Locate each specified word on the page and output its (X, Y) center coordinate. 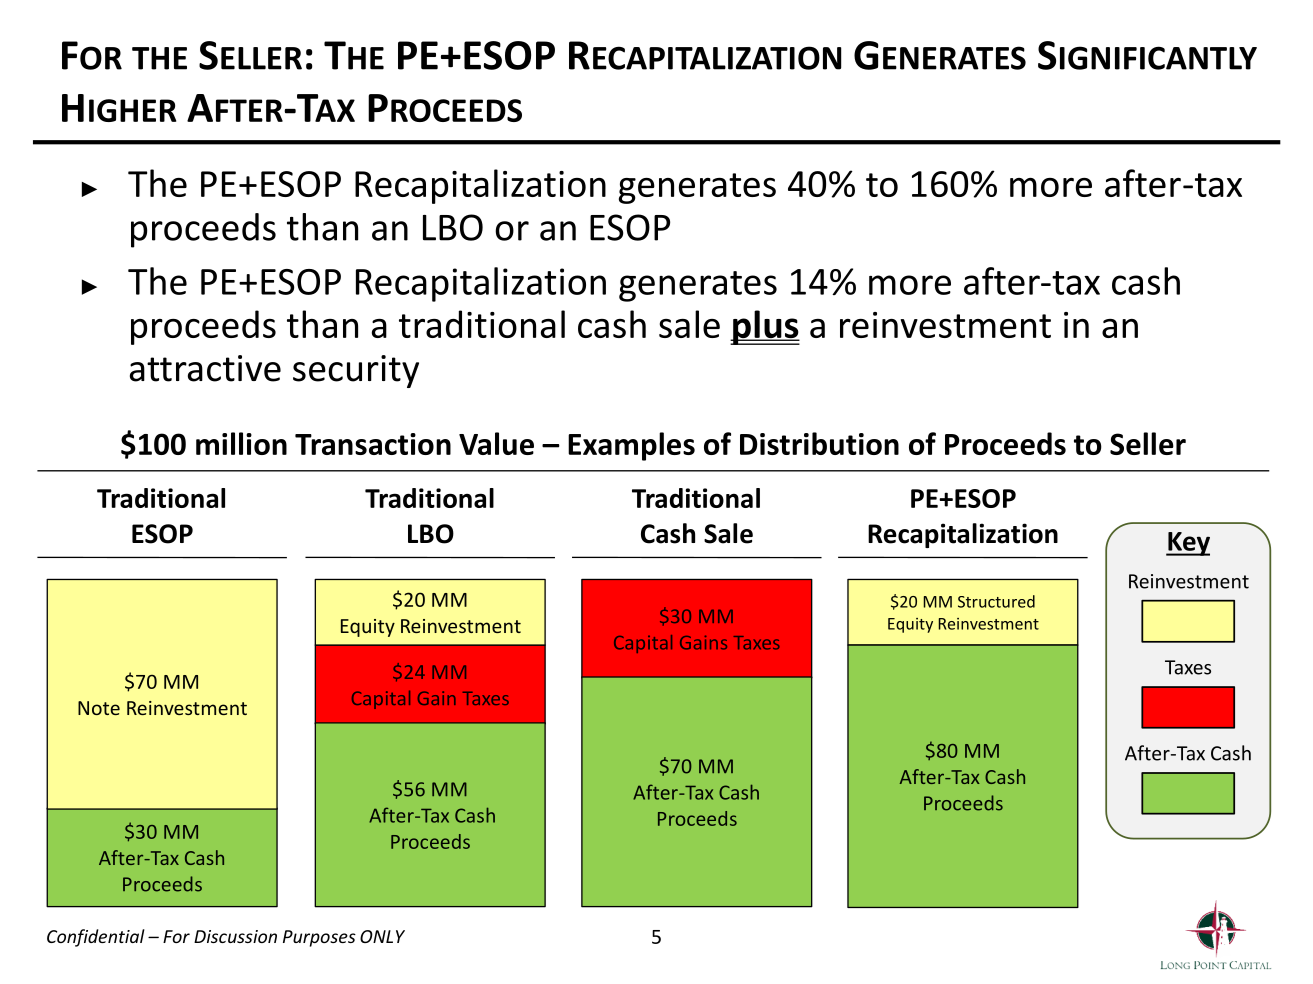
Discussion (235, 936)
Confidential (96, 938)
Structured (996, 601)
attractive (205, 368)
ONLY (382, 936)
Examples (631, 446)
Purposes (319, 938)
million (241, 443)
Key (1188, 544)
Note (99, 708)
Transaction (373, 444)
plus (765, 327)
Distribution (819, 443)
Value (496, 443)
